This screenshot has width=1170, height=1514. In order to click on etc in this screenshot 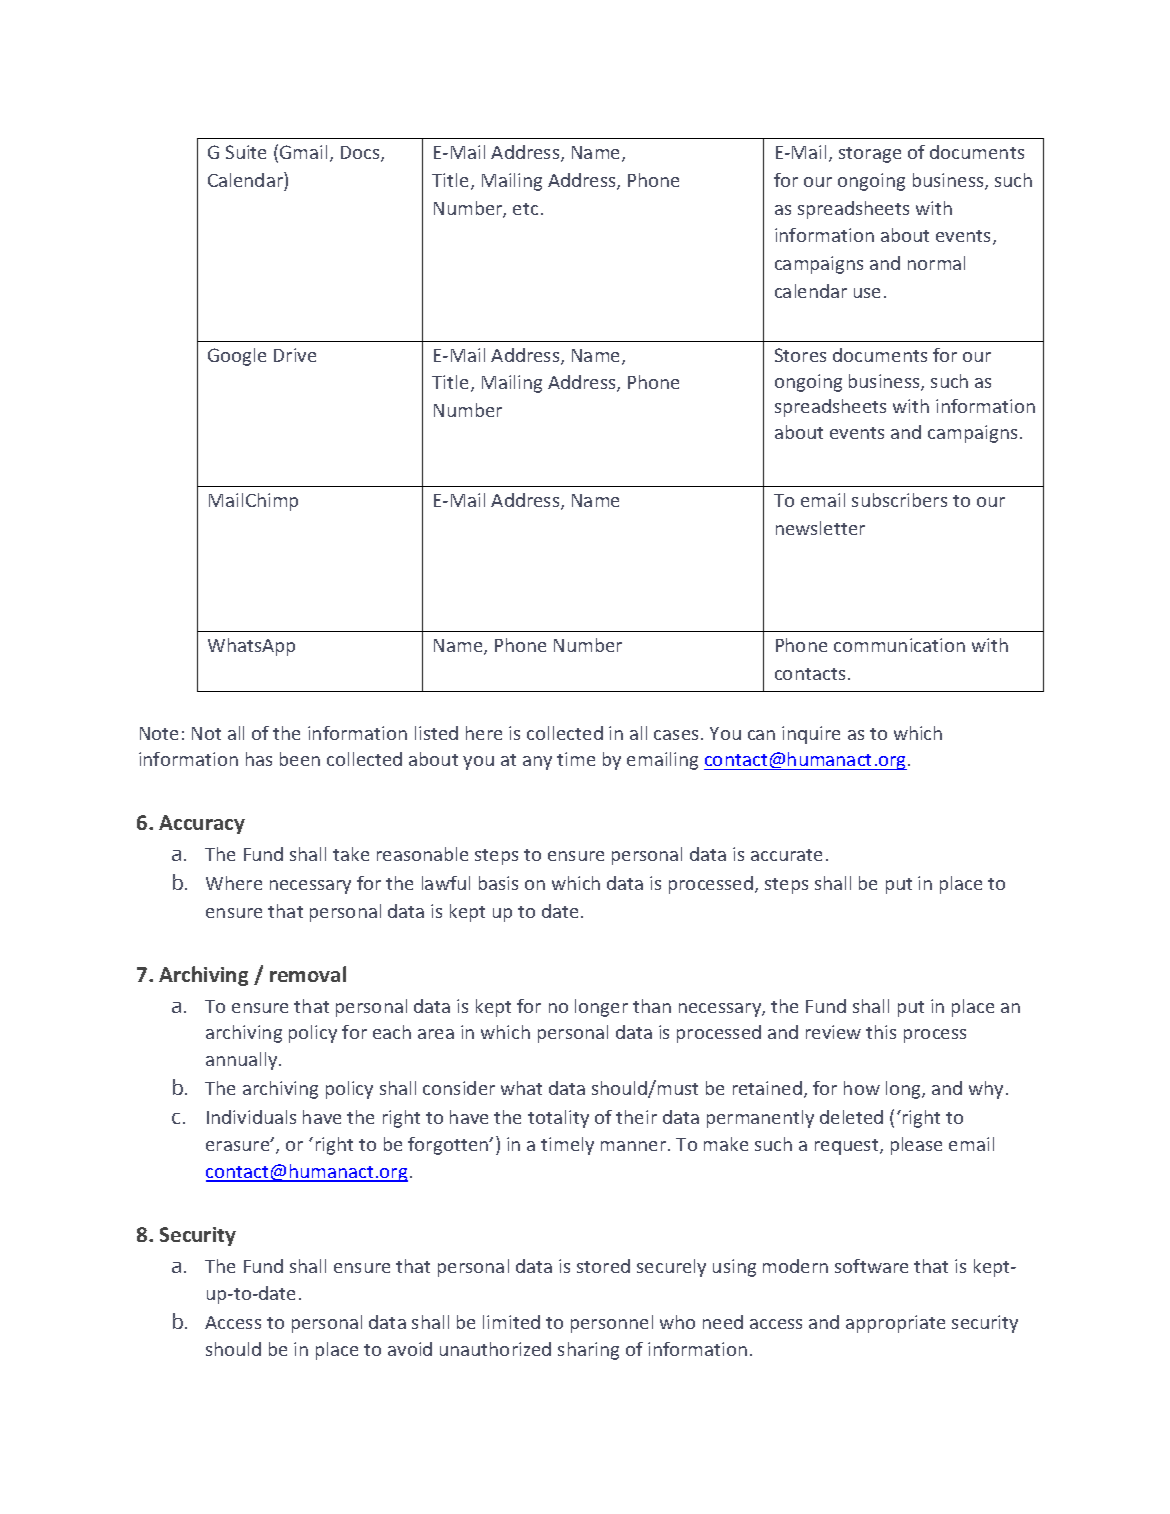, I will do `click(525, 209)`.
